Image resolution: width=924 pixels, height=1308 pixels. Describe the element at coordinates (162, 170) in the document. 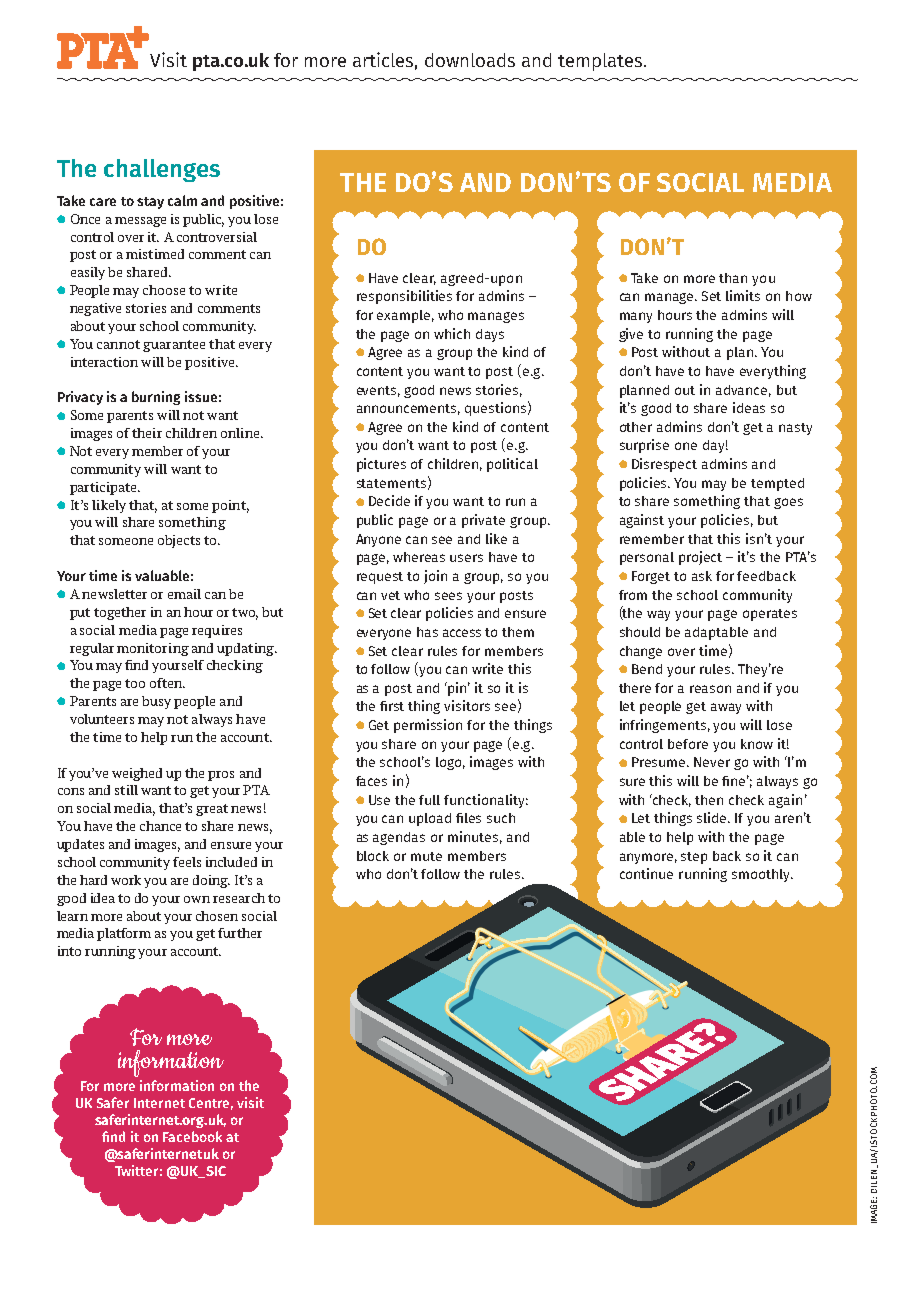

I see `challenges` at that location.
